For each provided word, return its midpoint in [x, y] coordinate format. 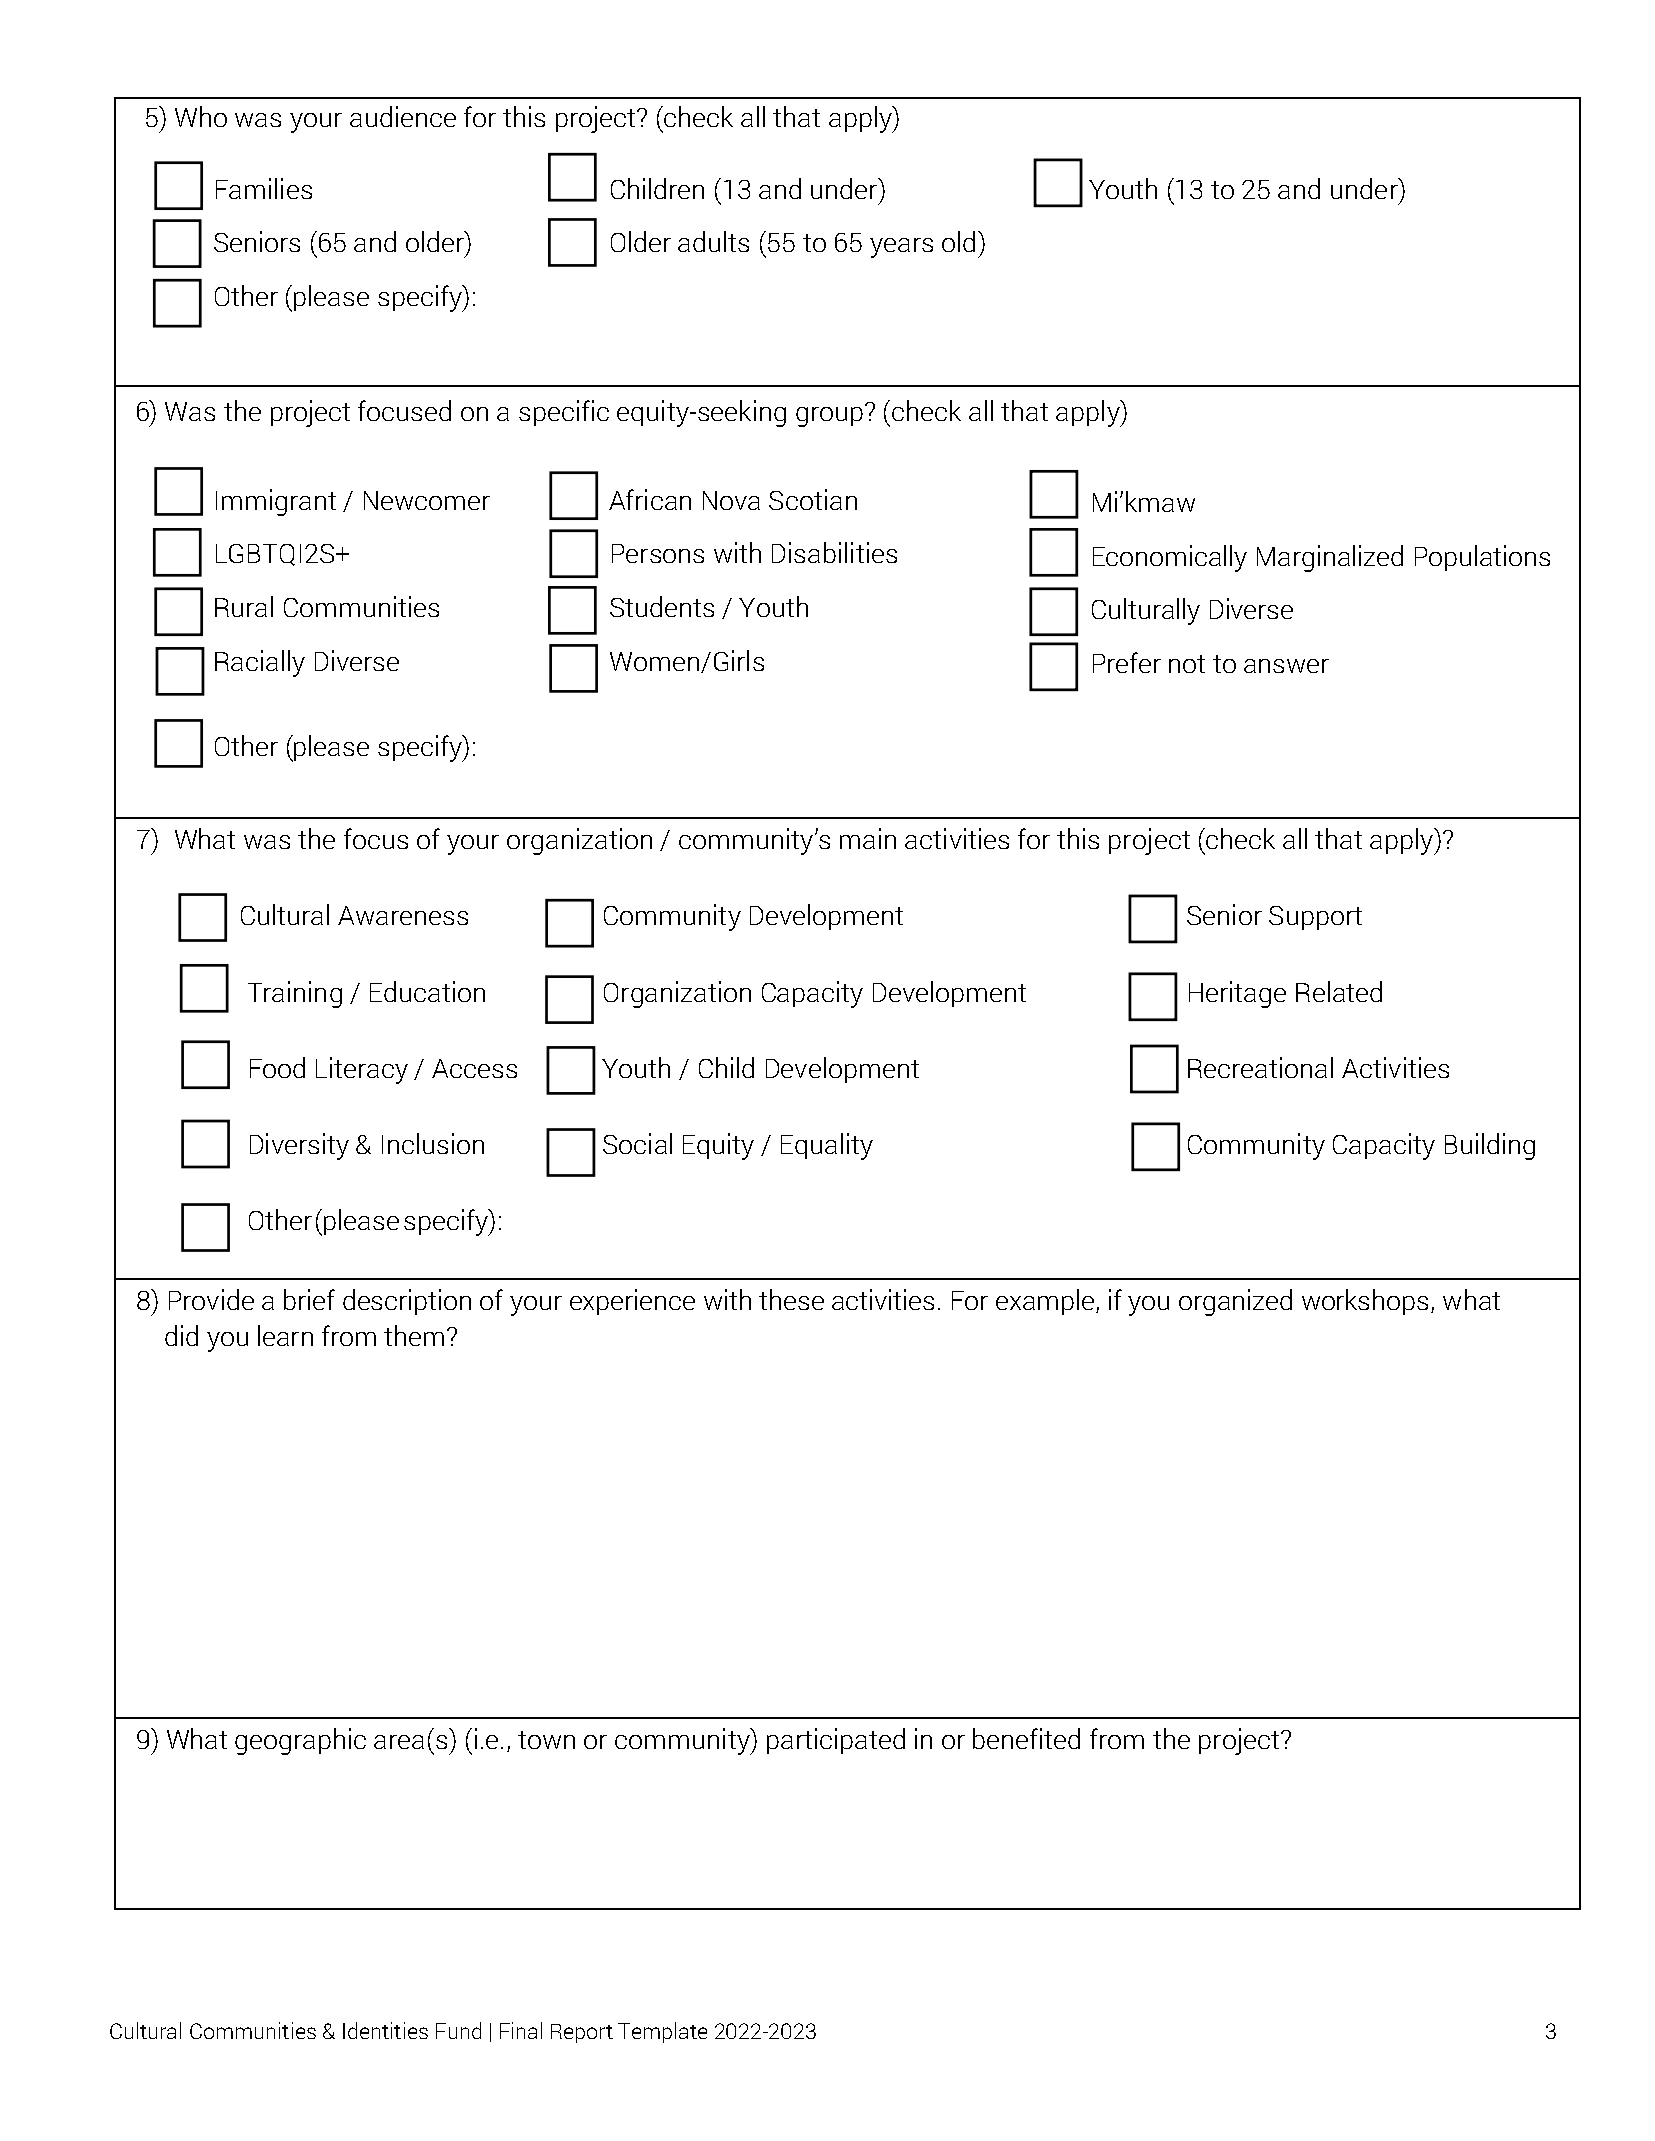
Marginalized [1330, 558]
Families [264, 188]
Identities [385, 2030]
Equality [827, 1146]
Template [662, 2032]
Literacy [362, 1070]
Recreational [1260, 1067]
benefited [1026, 1738]
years [901, 248]
